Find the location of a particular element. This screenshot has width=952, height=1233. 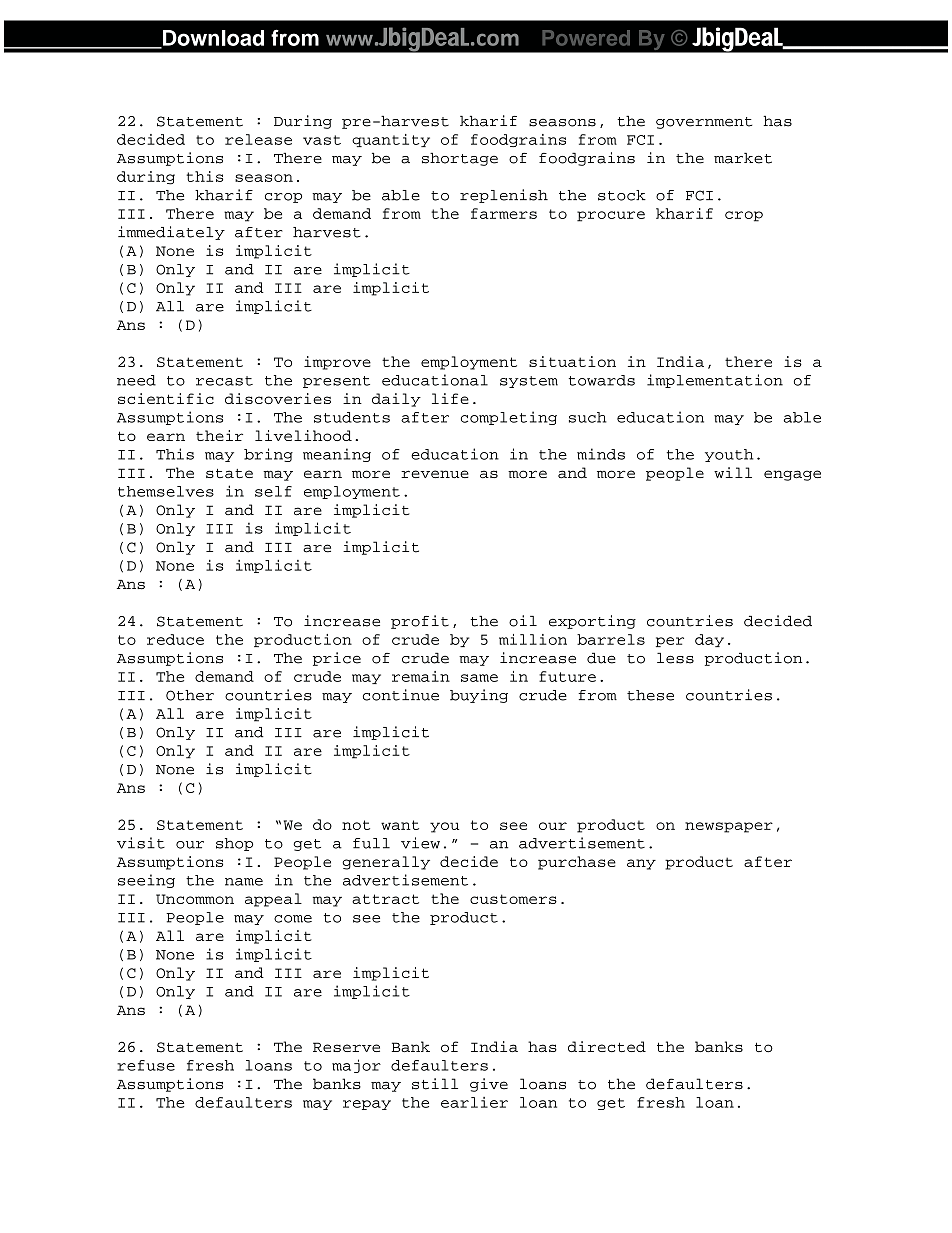

give is located at coordinates (489, 1085).
